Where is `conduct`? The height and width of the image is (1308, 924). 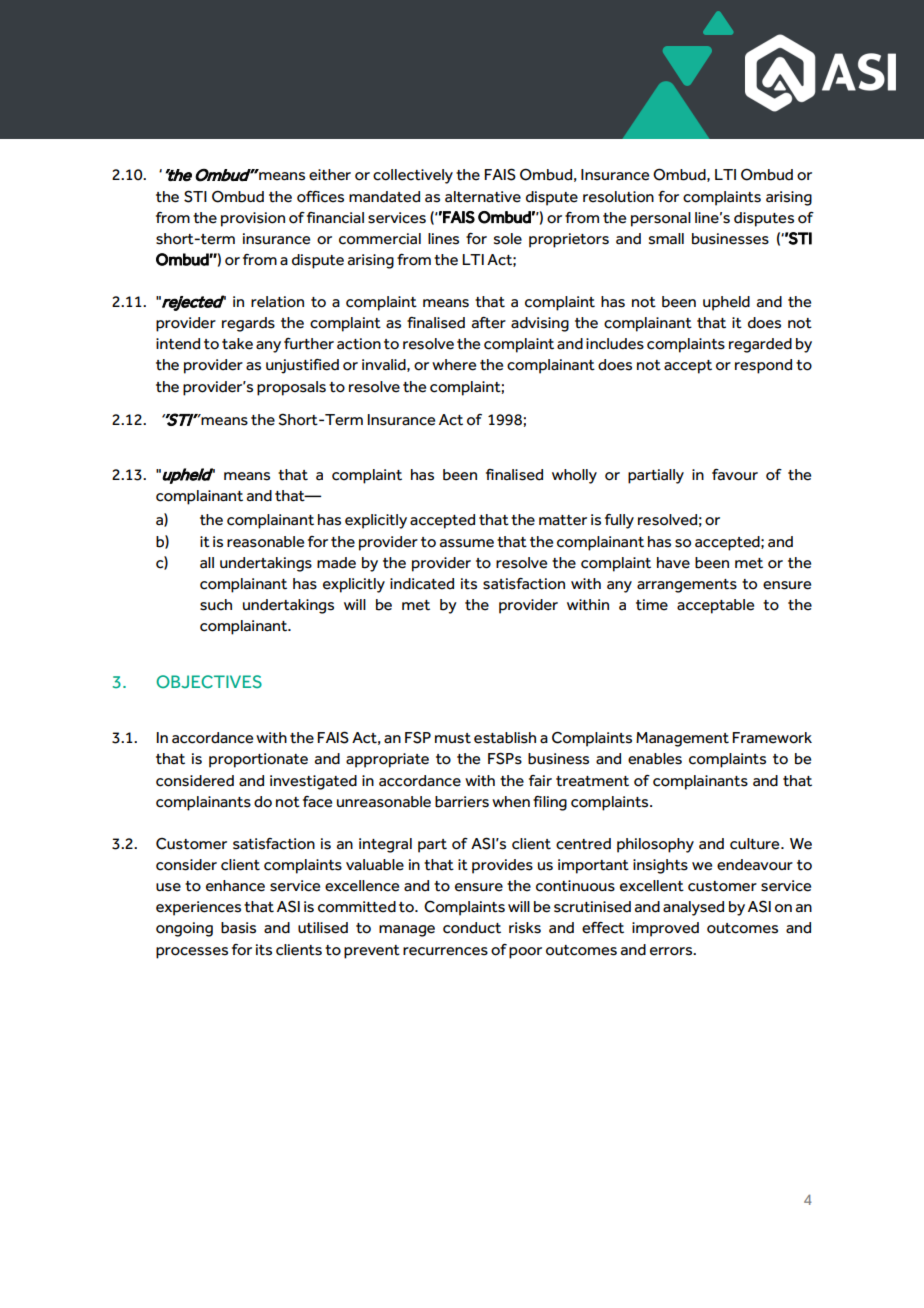 conduct is located at coordinates (472, 928).
